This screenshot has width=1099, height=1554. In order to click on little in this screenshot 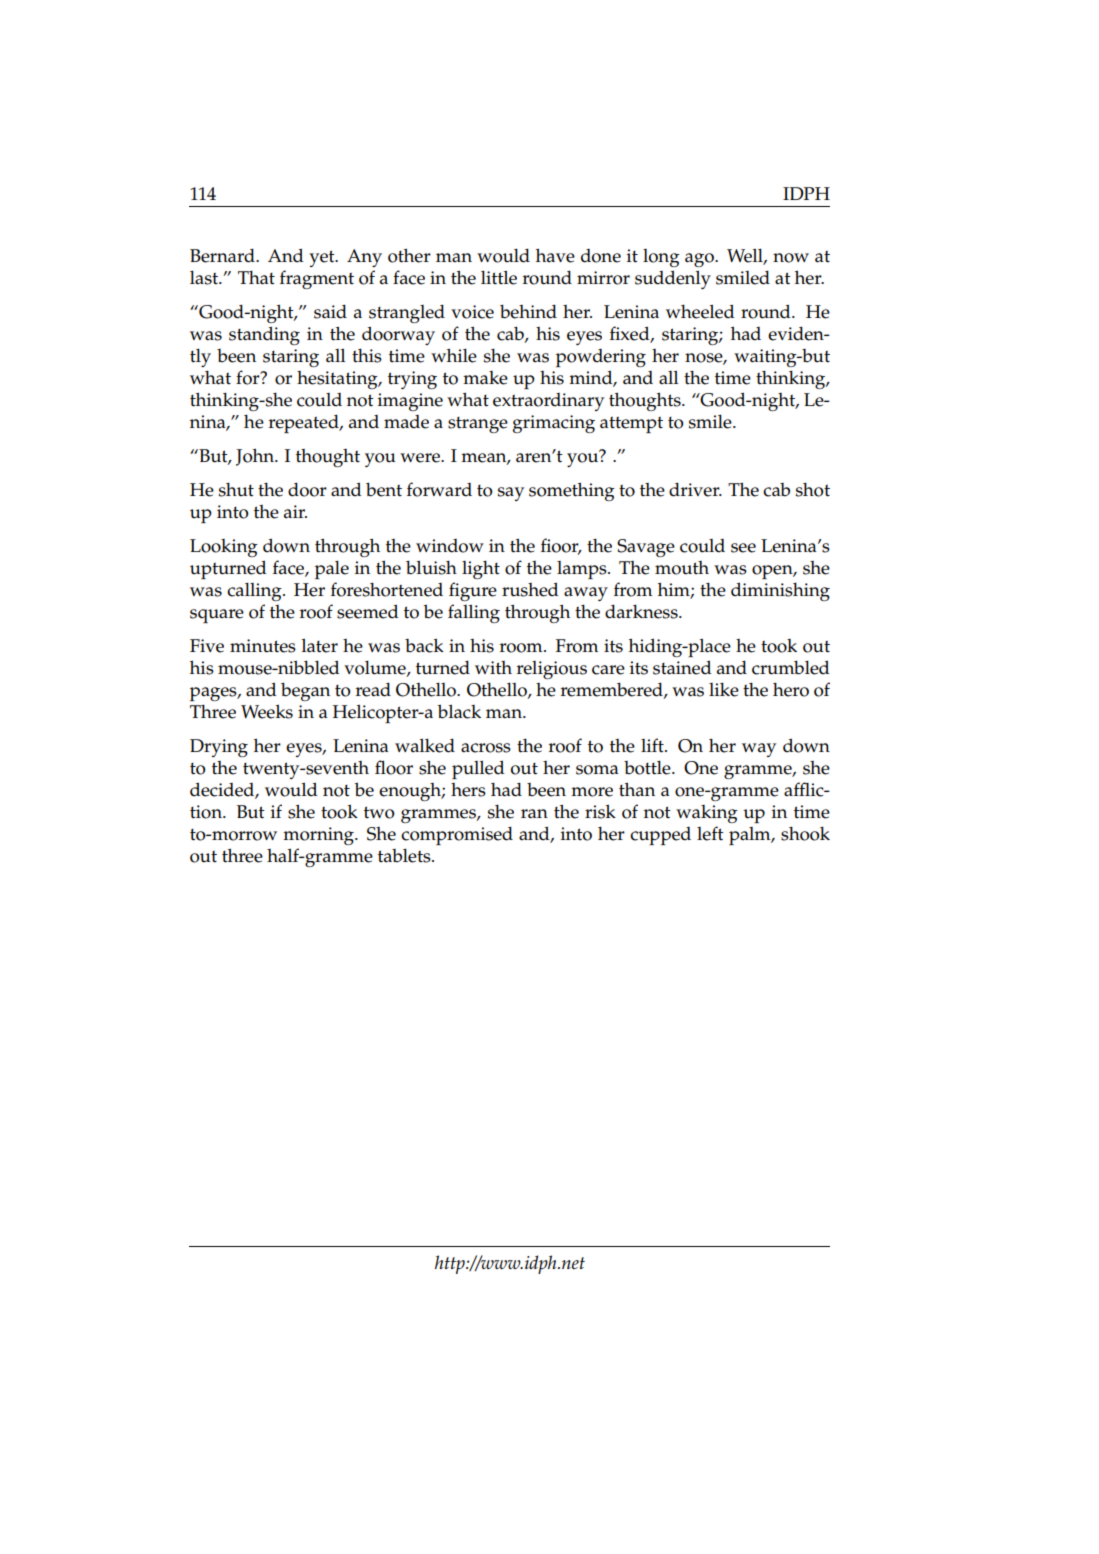, I will do `click(499, 277)`.
